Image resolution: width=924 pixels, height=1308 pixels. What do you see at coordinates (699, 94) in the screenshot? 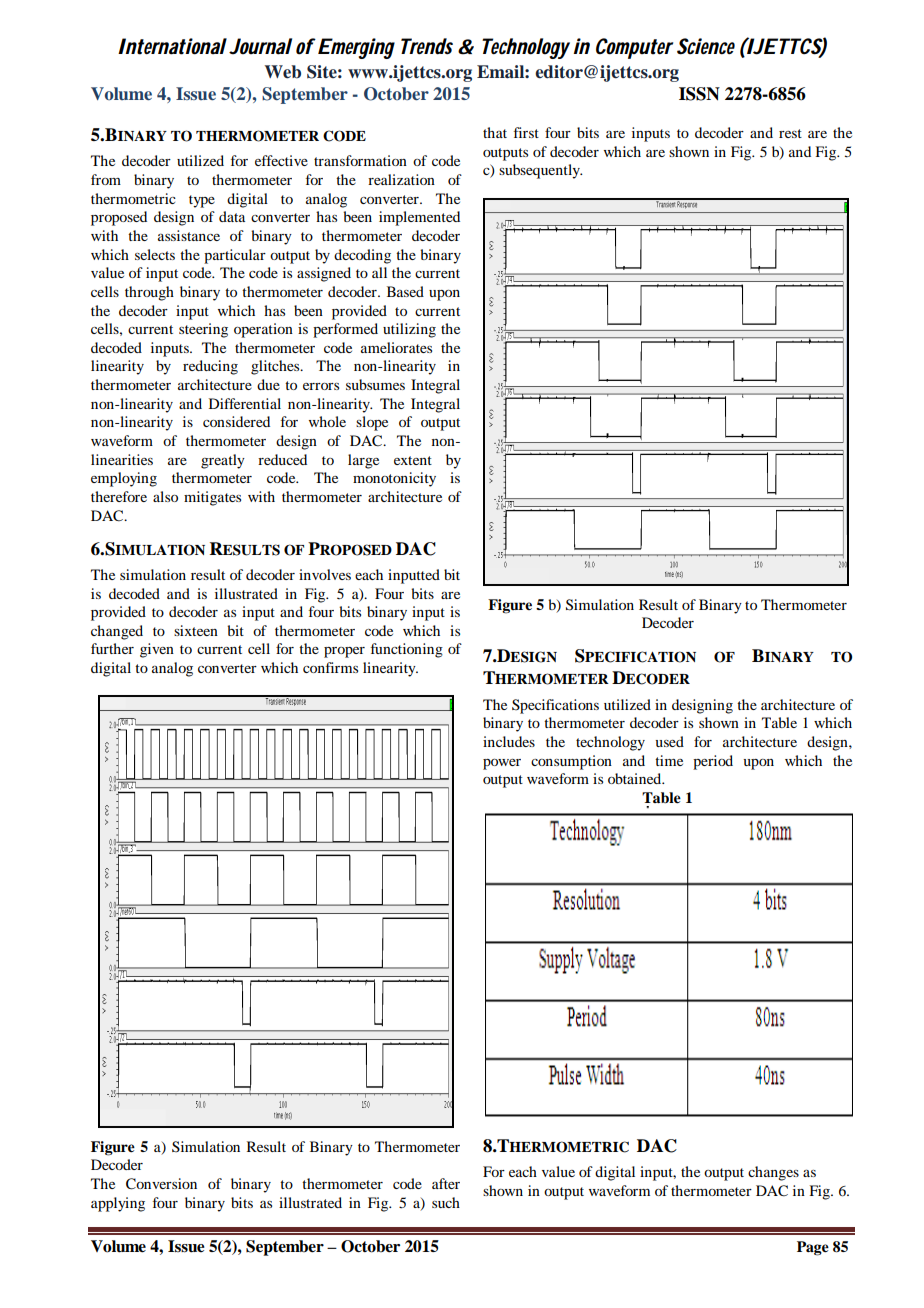
I see `ISSN` at bounding box center [699, 94].
